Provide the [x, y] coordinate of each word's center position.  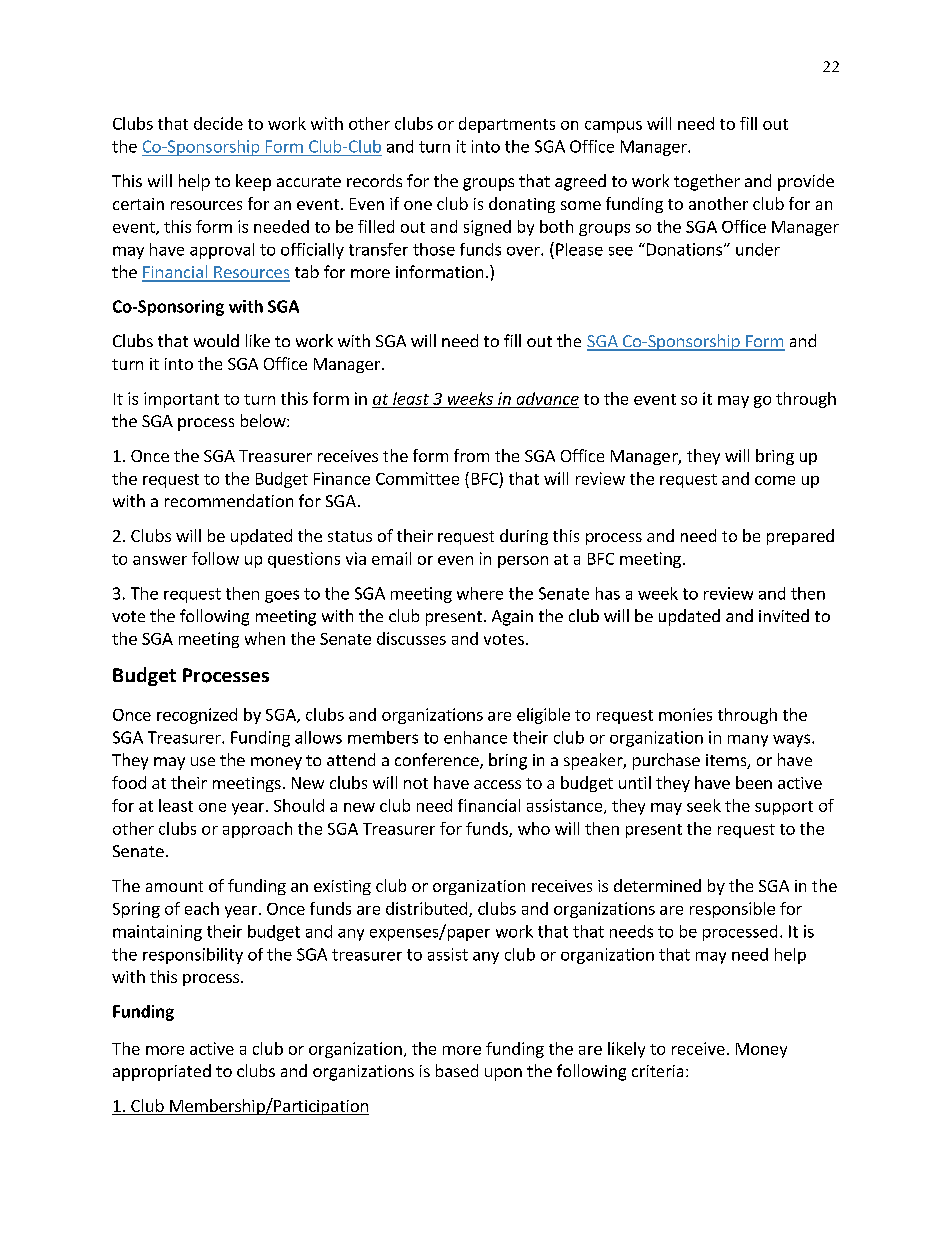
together [707, 182]
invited [784, 615]
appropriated [162, 1072]
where [480, 593]
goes [282, 596]
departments [507, 125]
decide [218, 123]
